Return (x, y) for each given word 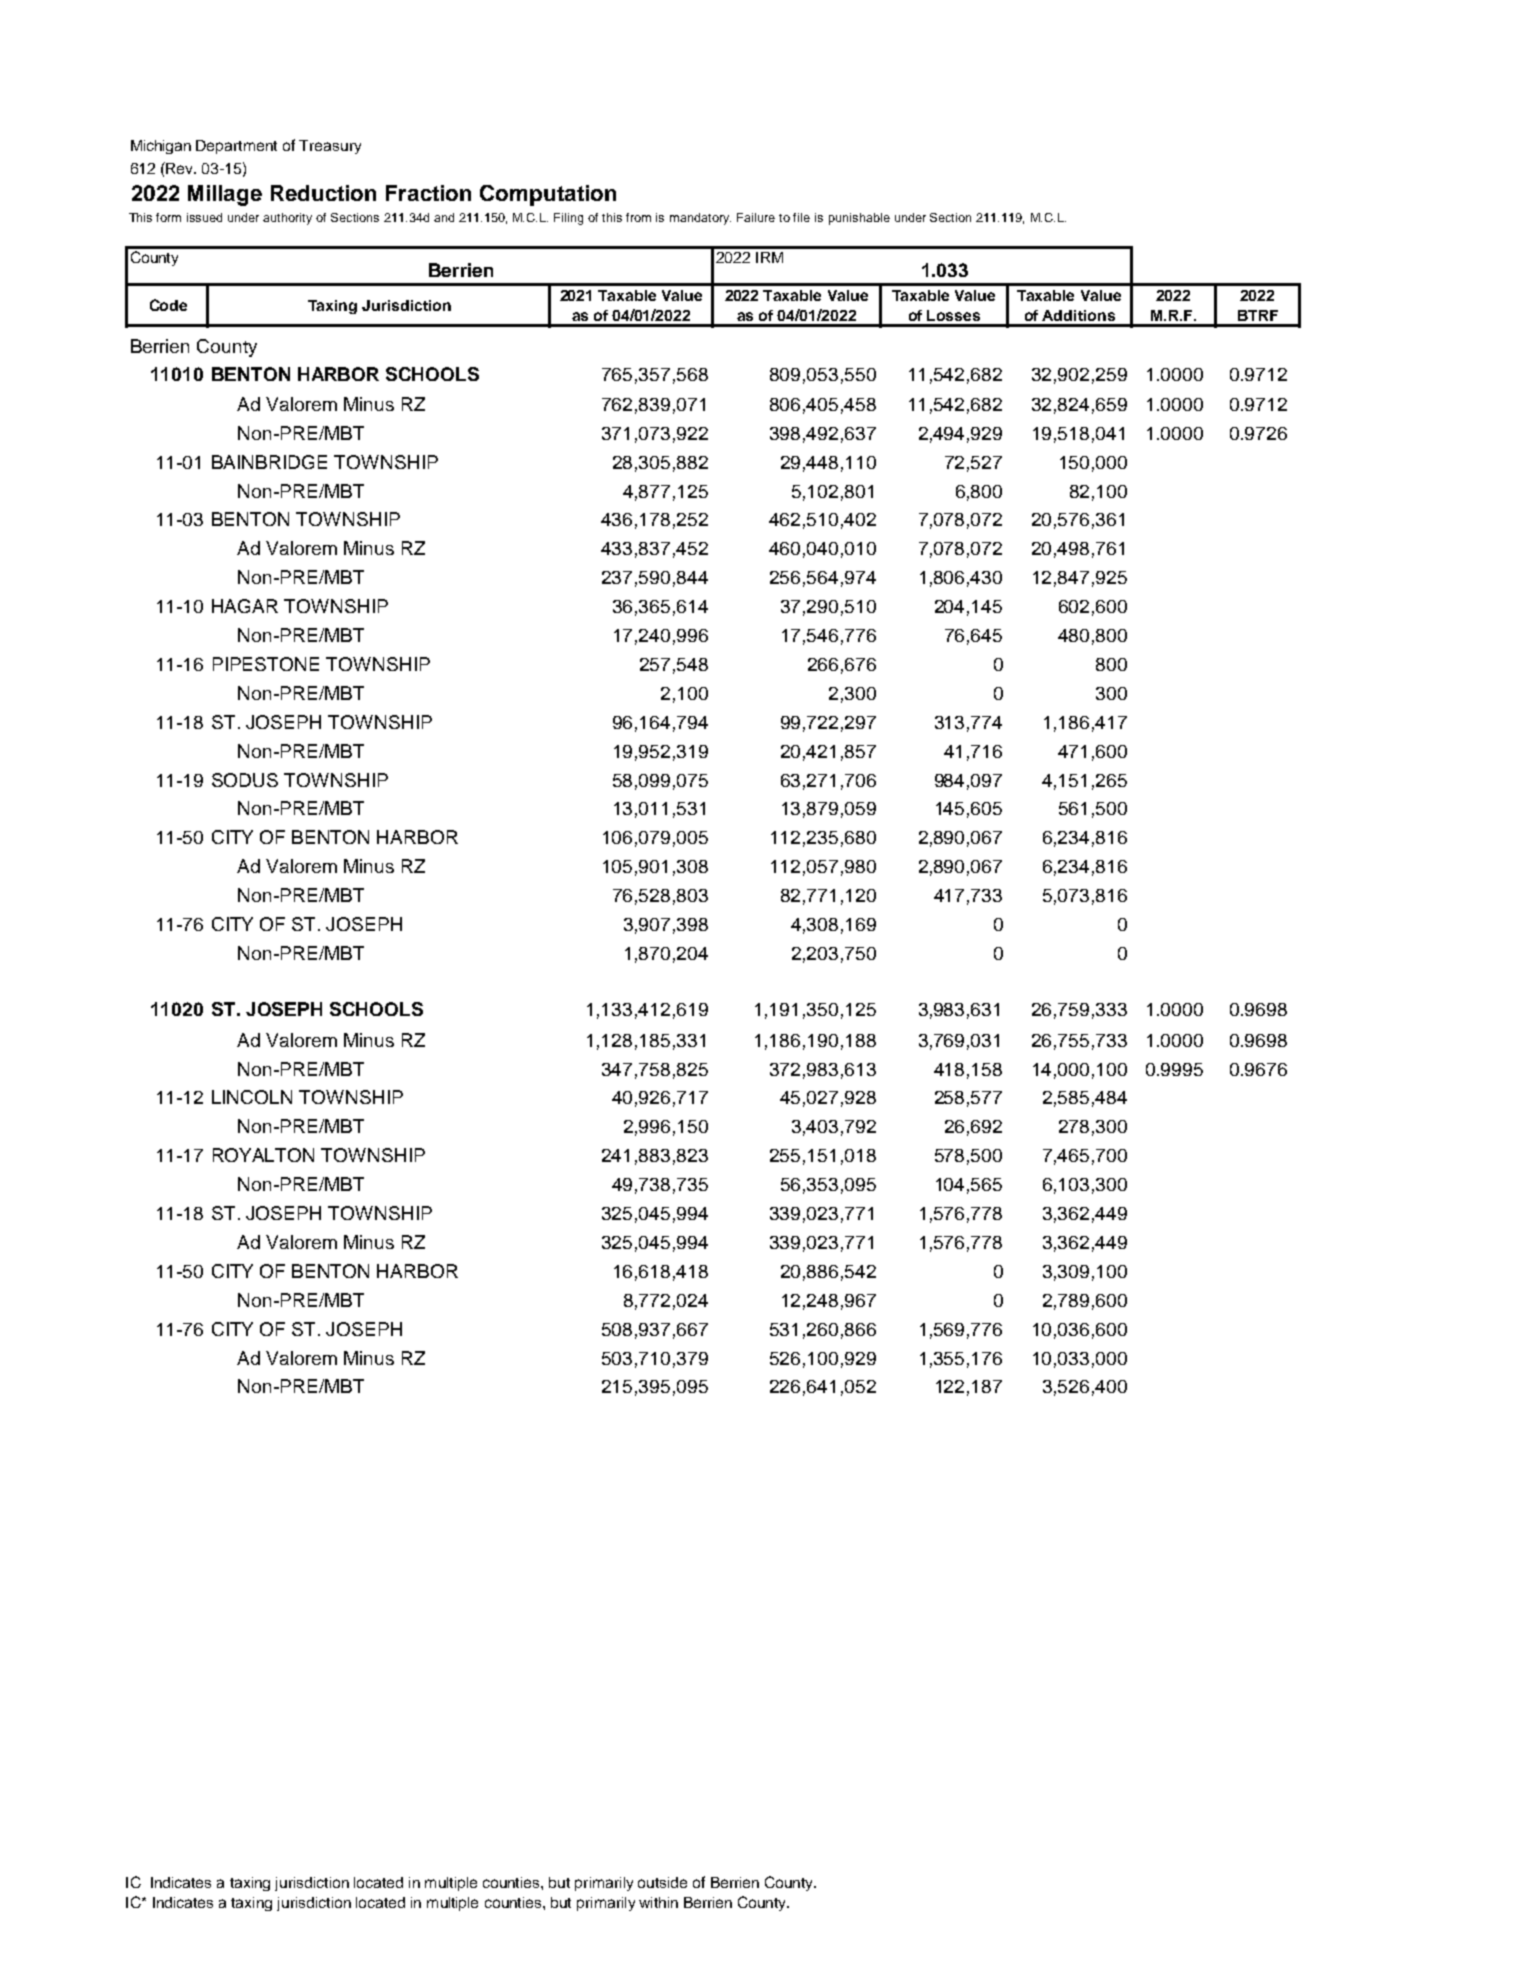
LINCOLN (252, 1097)
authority (287, 219)
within (658, 1902)
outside (662, 1882)
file (801, 217)
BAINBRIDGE (269, 462)
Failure (756, 217)
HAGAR (245, 606)
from (638, 217)
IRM (769, 257)
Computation (548, 195)
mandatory (700, 219)
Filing (568, 219)
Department (236, 147)
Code (168, 305)
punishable (859, 219)
